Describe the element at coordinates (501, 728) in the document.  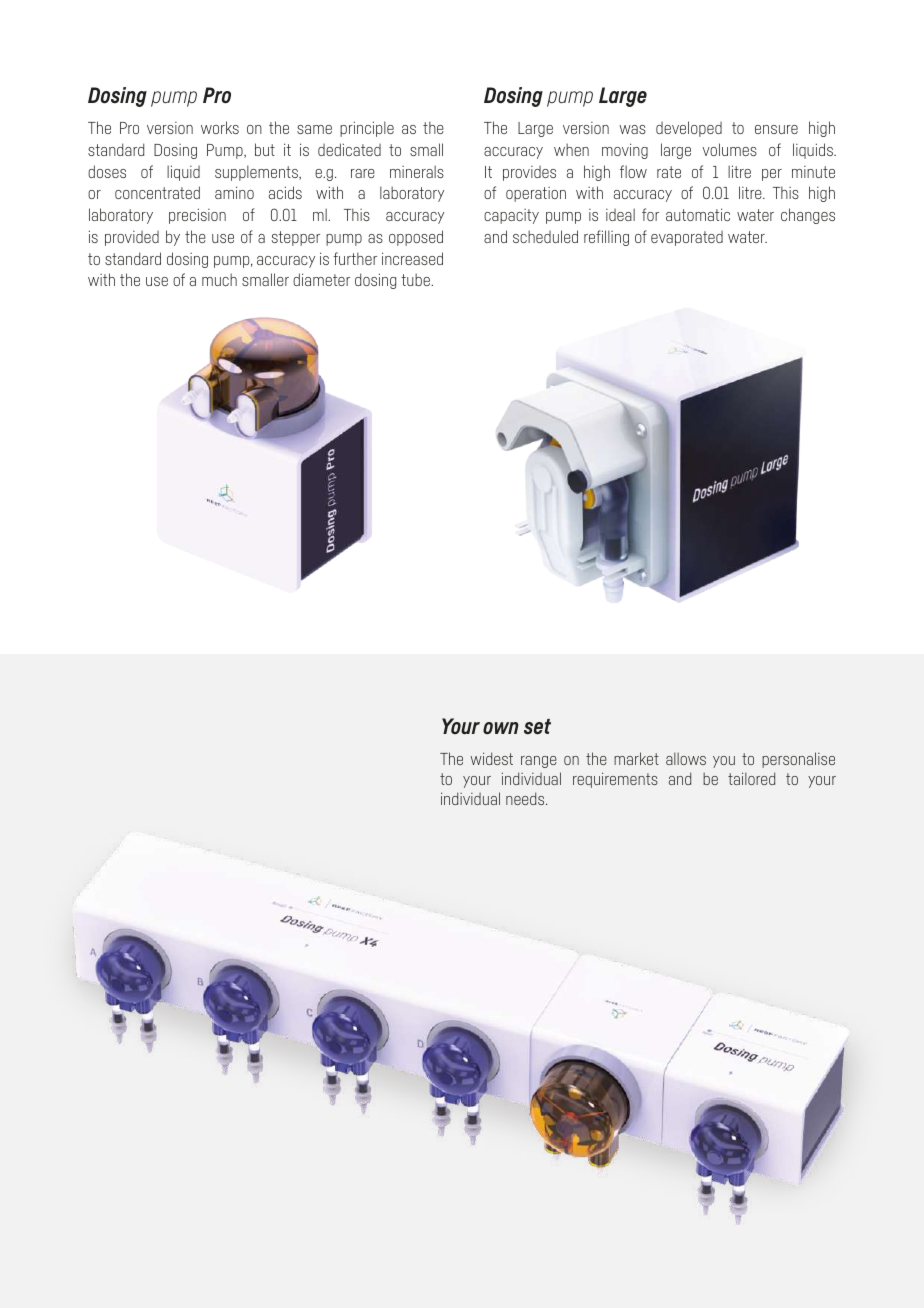
I see `own` at that location.
